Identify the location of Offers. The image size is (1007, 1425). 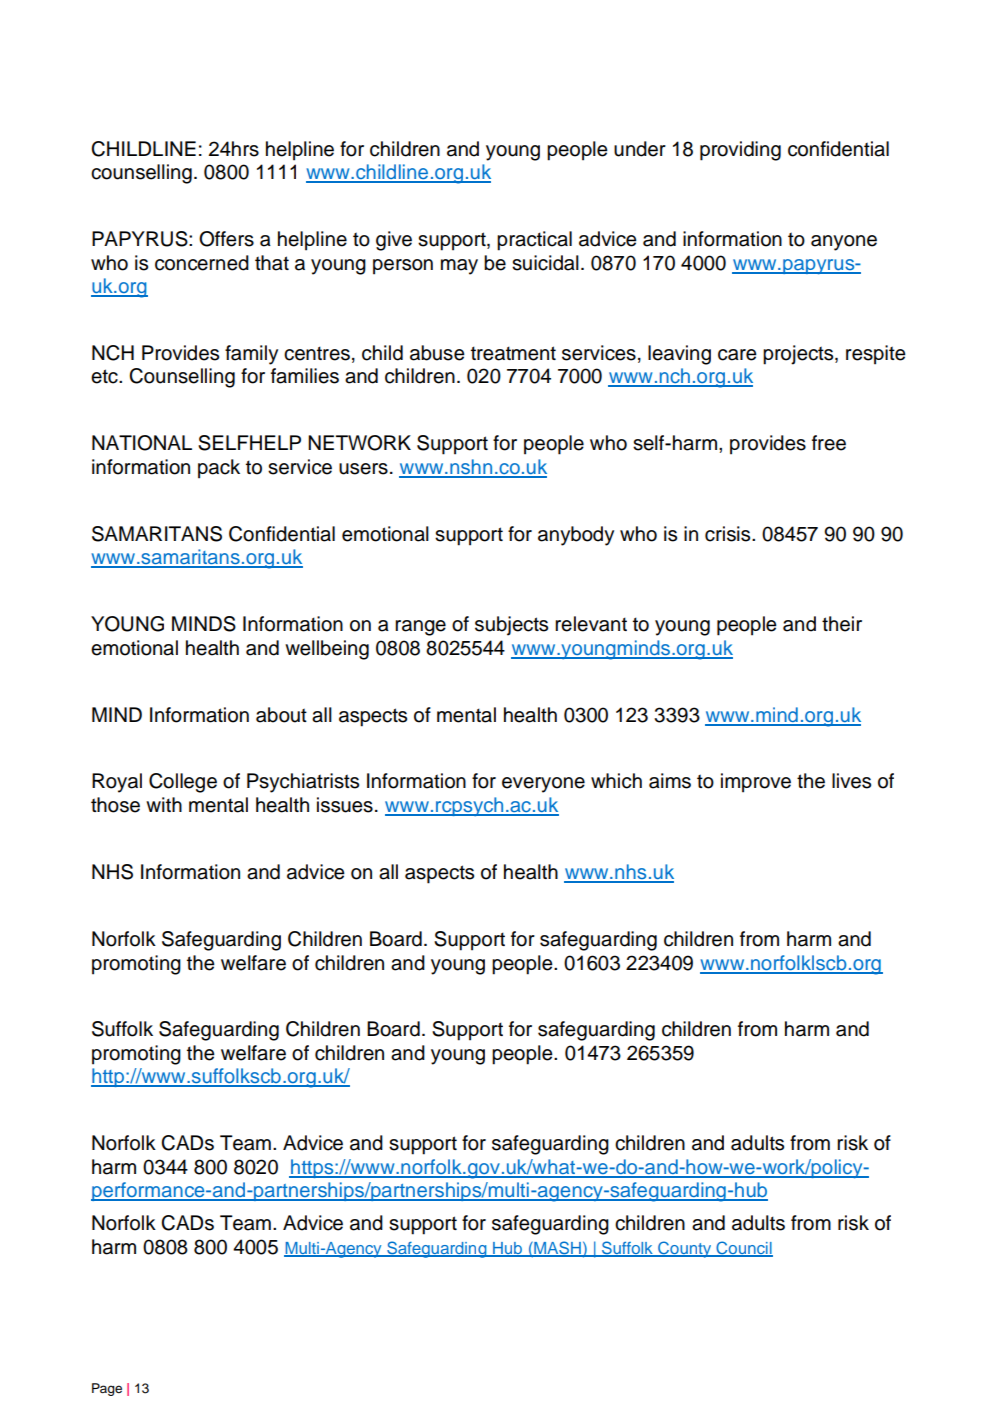
(226, 239).
